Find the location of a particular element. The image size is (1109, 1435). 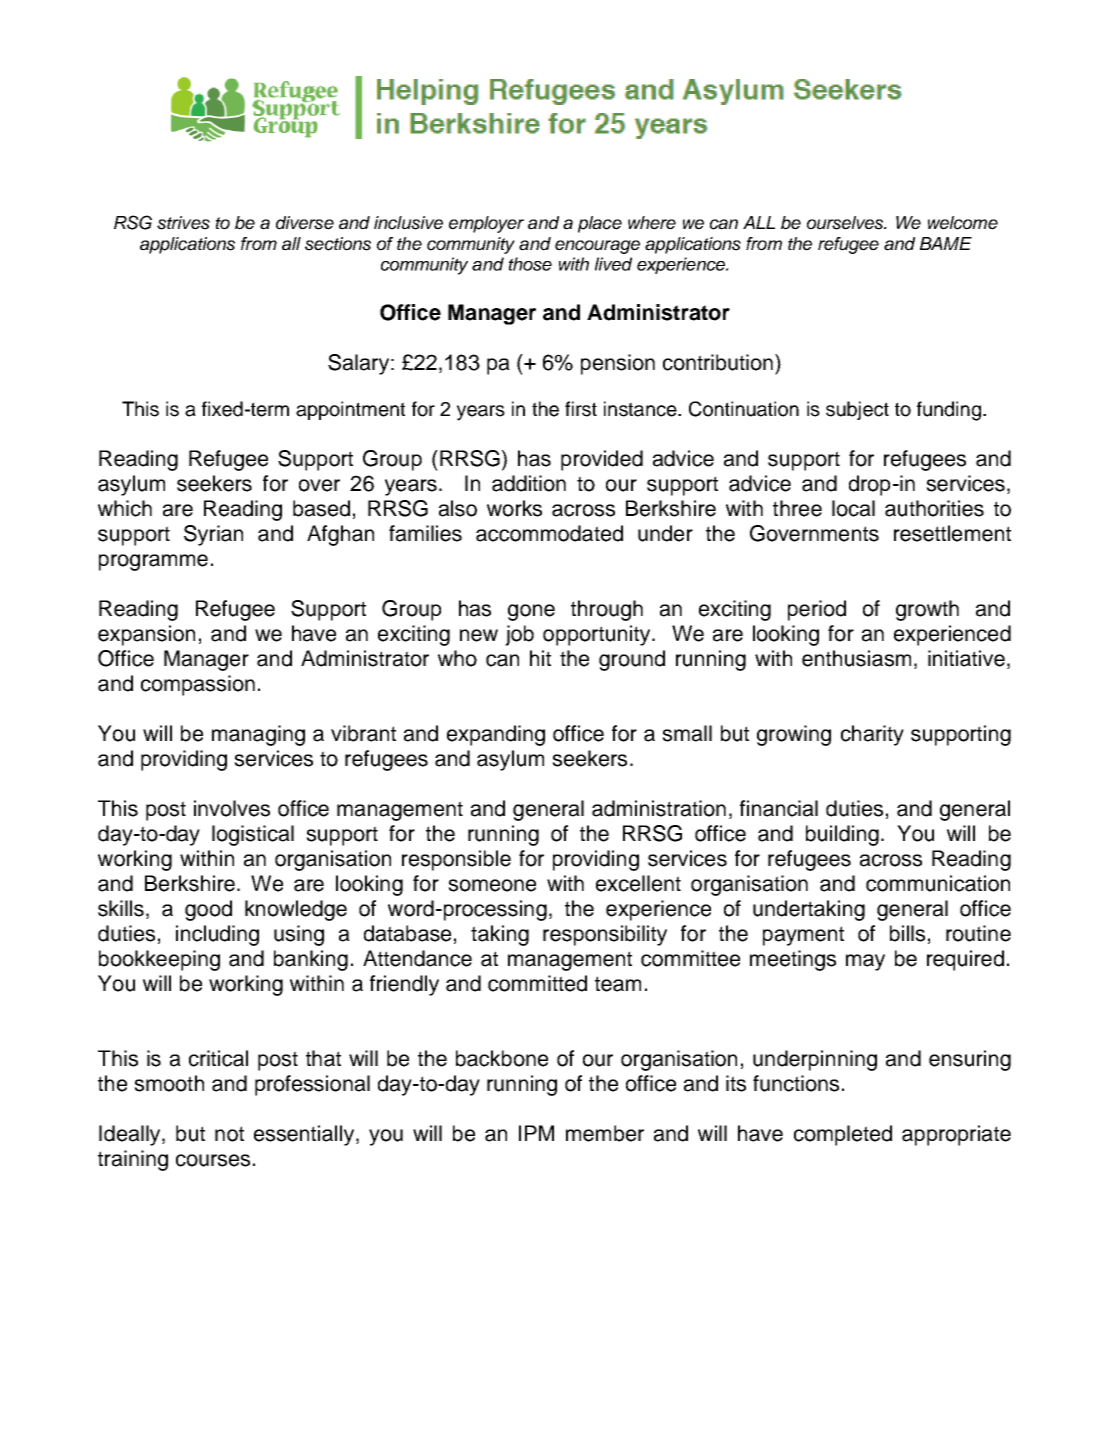

not is located at coordinates (229, 1134).
